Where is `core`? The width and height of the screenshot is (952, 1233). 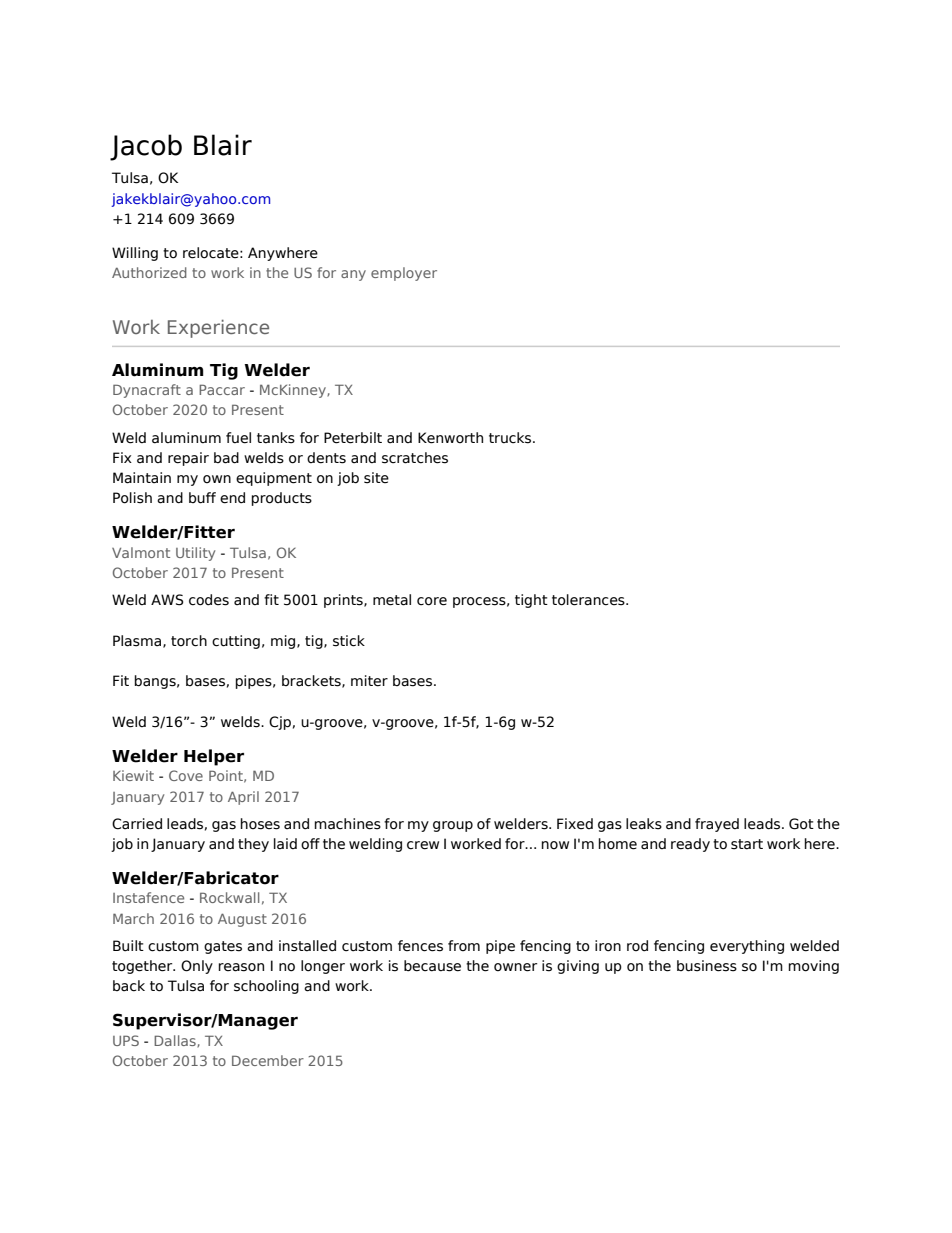 core is located at coordinates (432, 601).
